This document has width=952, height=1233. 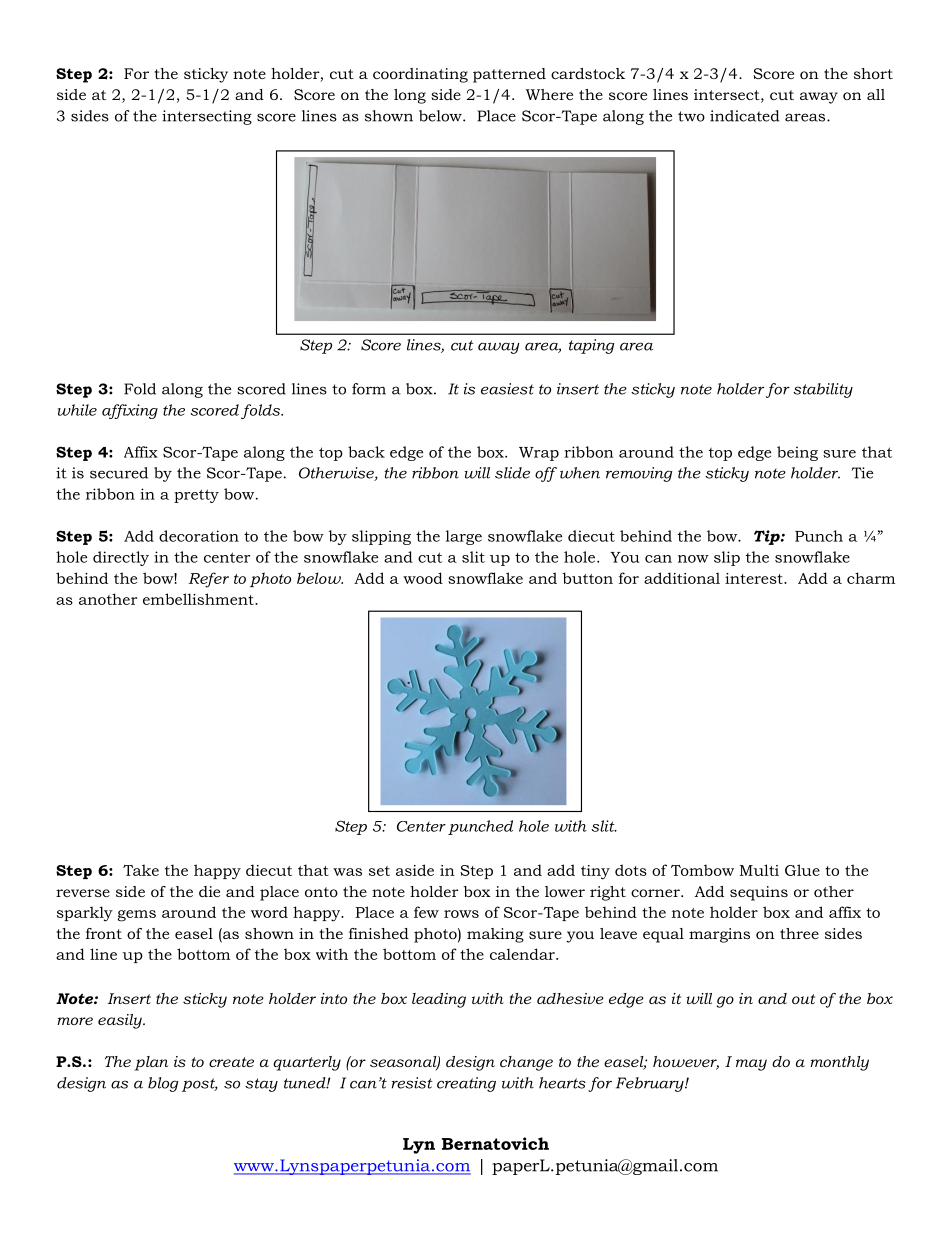 I want to click on Take, so click(x=141, y=870).
